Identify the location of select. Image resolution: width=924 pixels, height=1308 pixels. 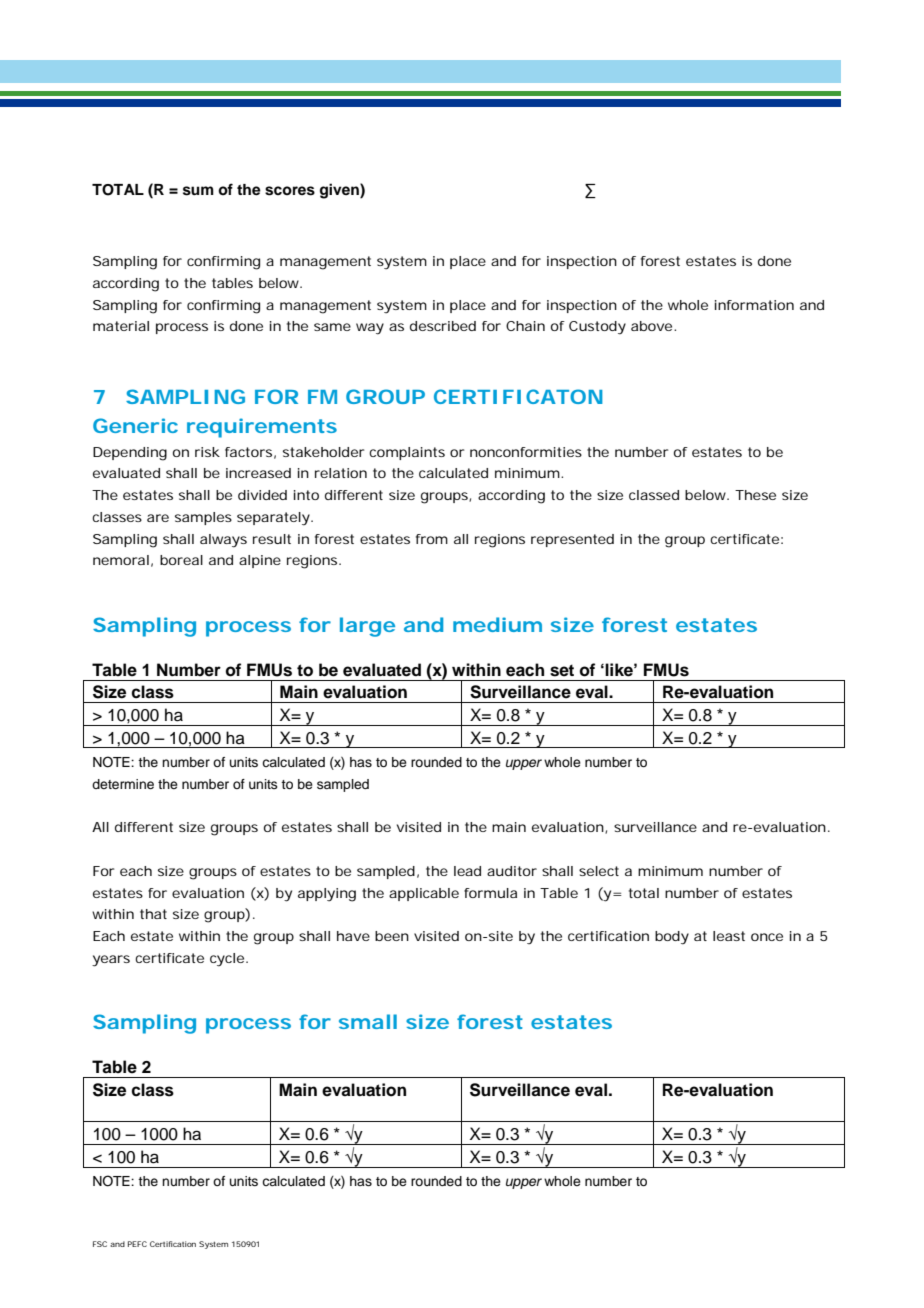
(599, 871).
